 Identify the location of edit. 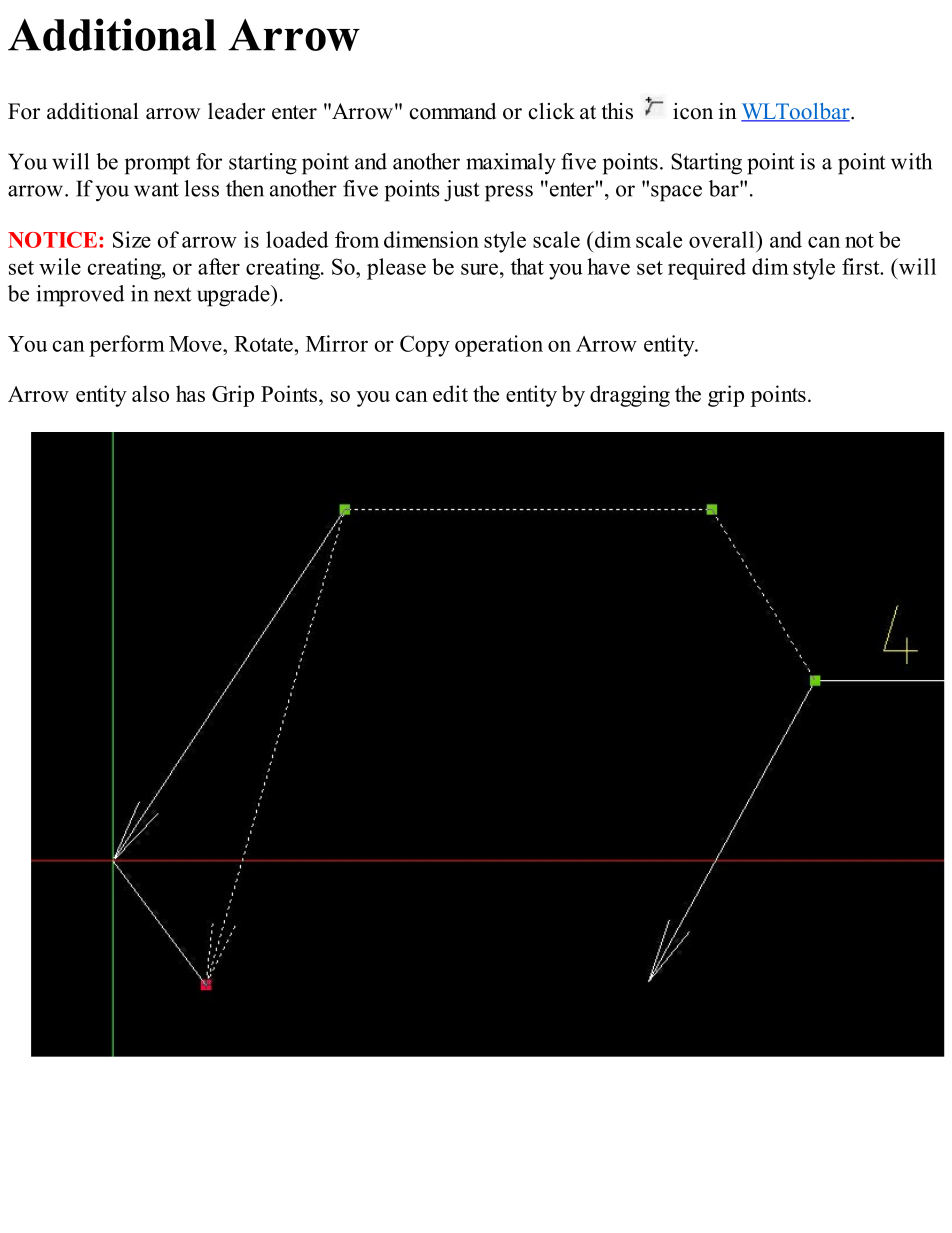
(450, 393).
